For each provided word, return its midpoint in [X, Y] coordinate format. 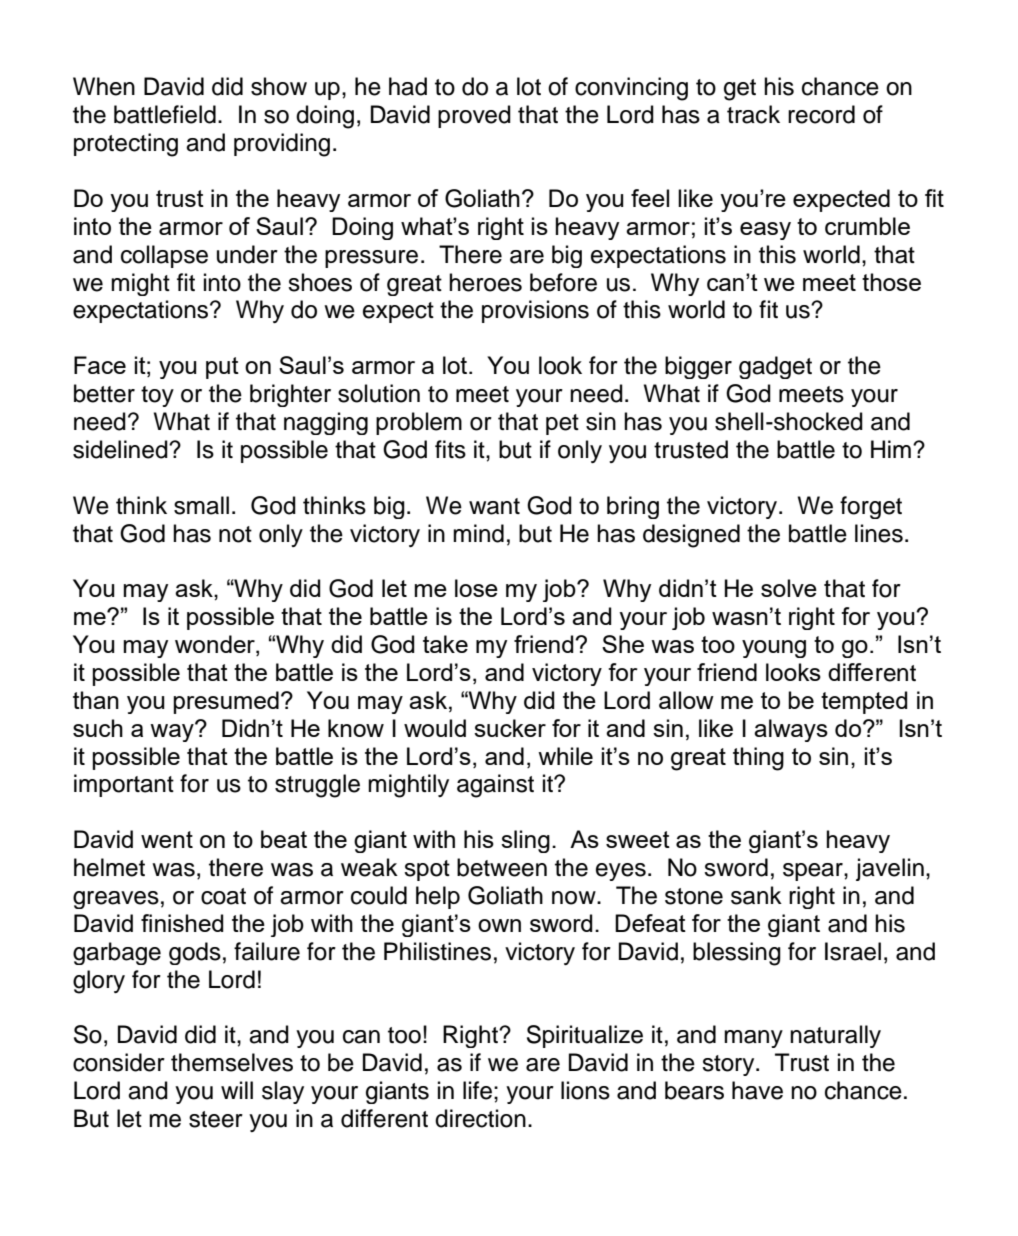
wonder [216, 645]
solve [789, 588]
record [821, 114]
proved [474, 116]
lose [476, 588]
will [237, 1090]
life [477, 1090]
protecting [126, 145]
